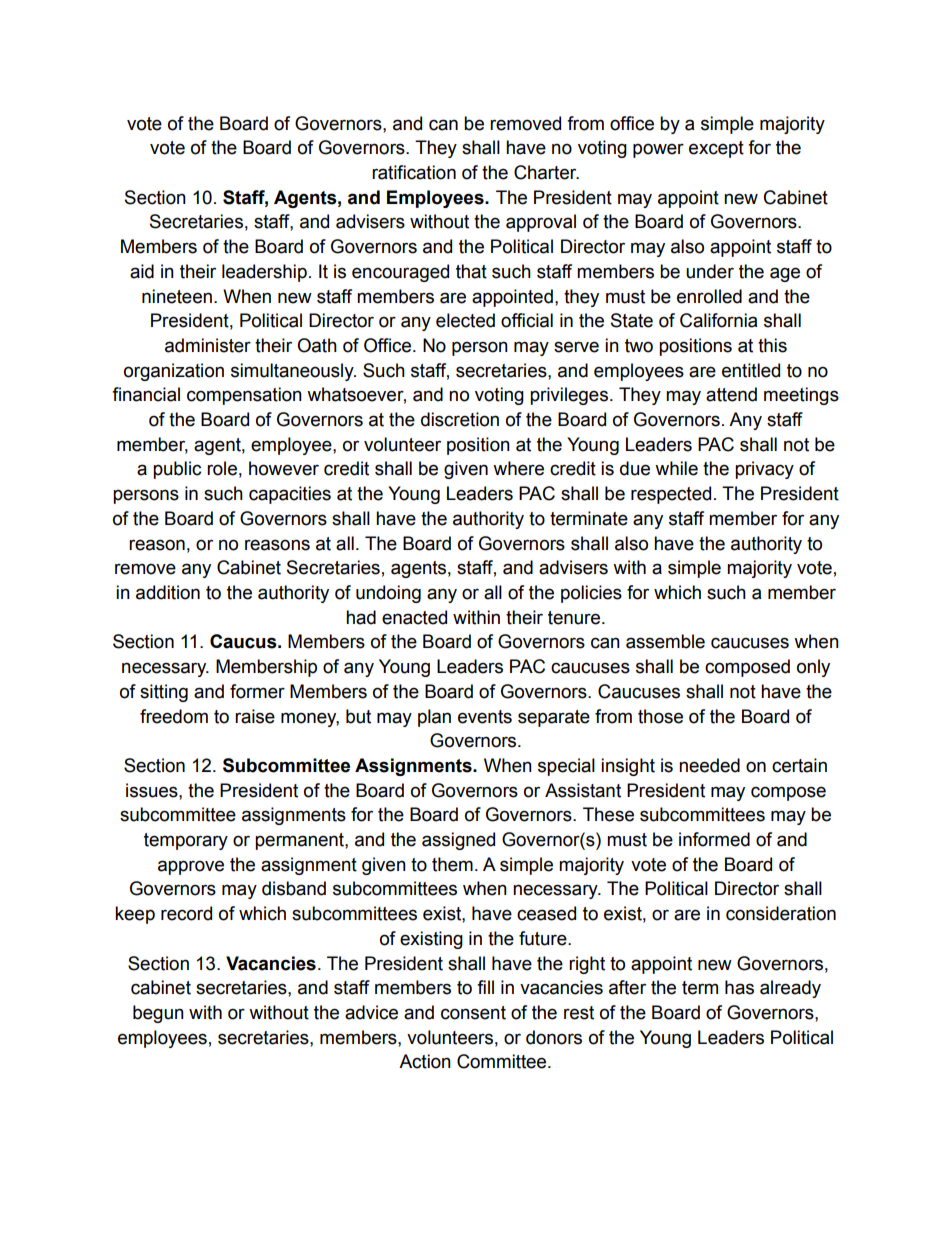 Image resolution: width=952 pixels, height=1233 pixels. Describe the element at coordinates (255, 716) in the screenshot. I see `raise` at that location.
